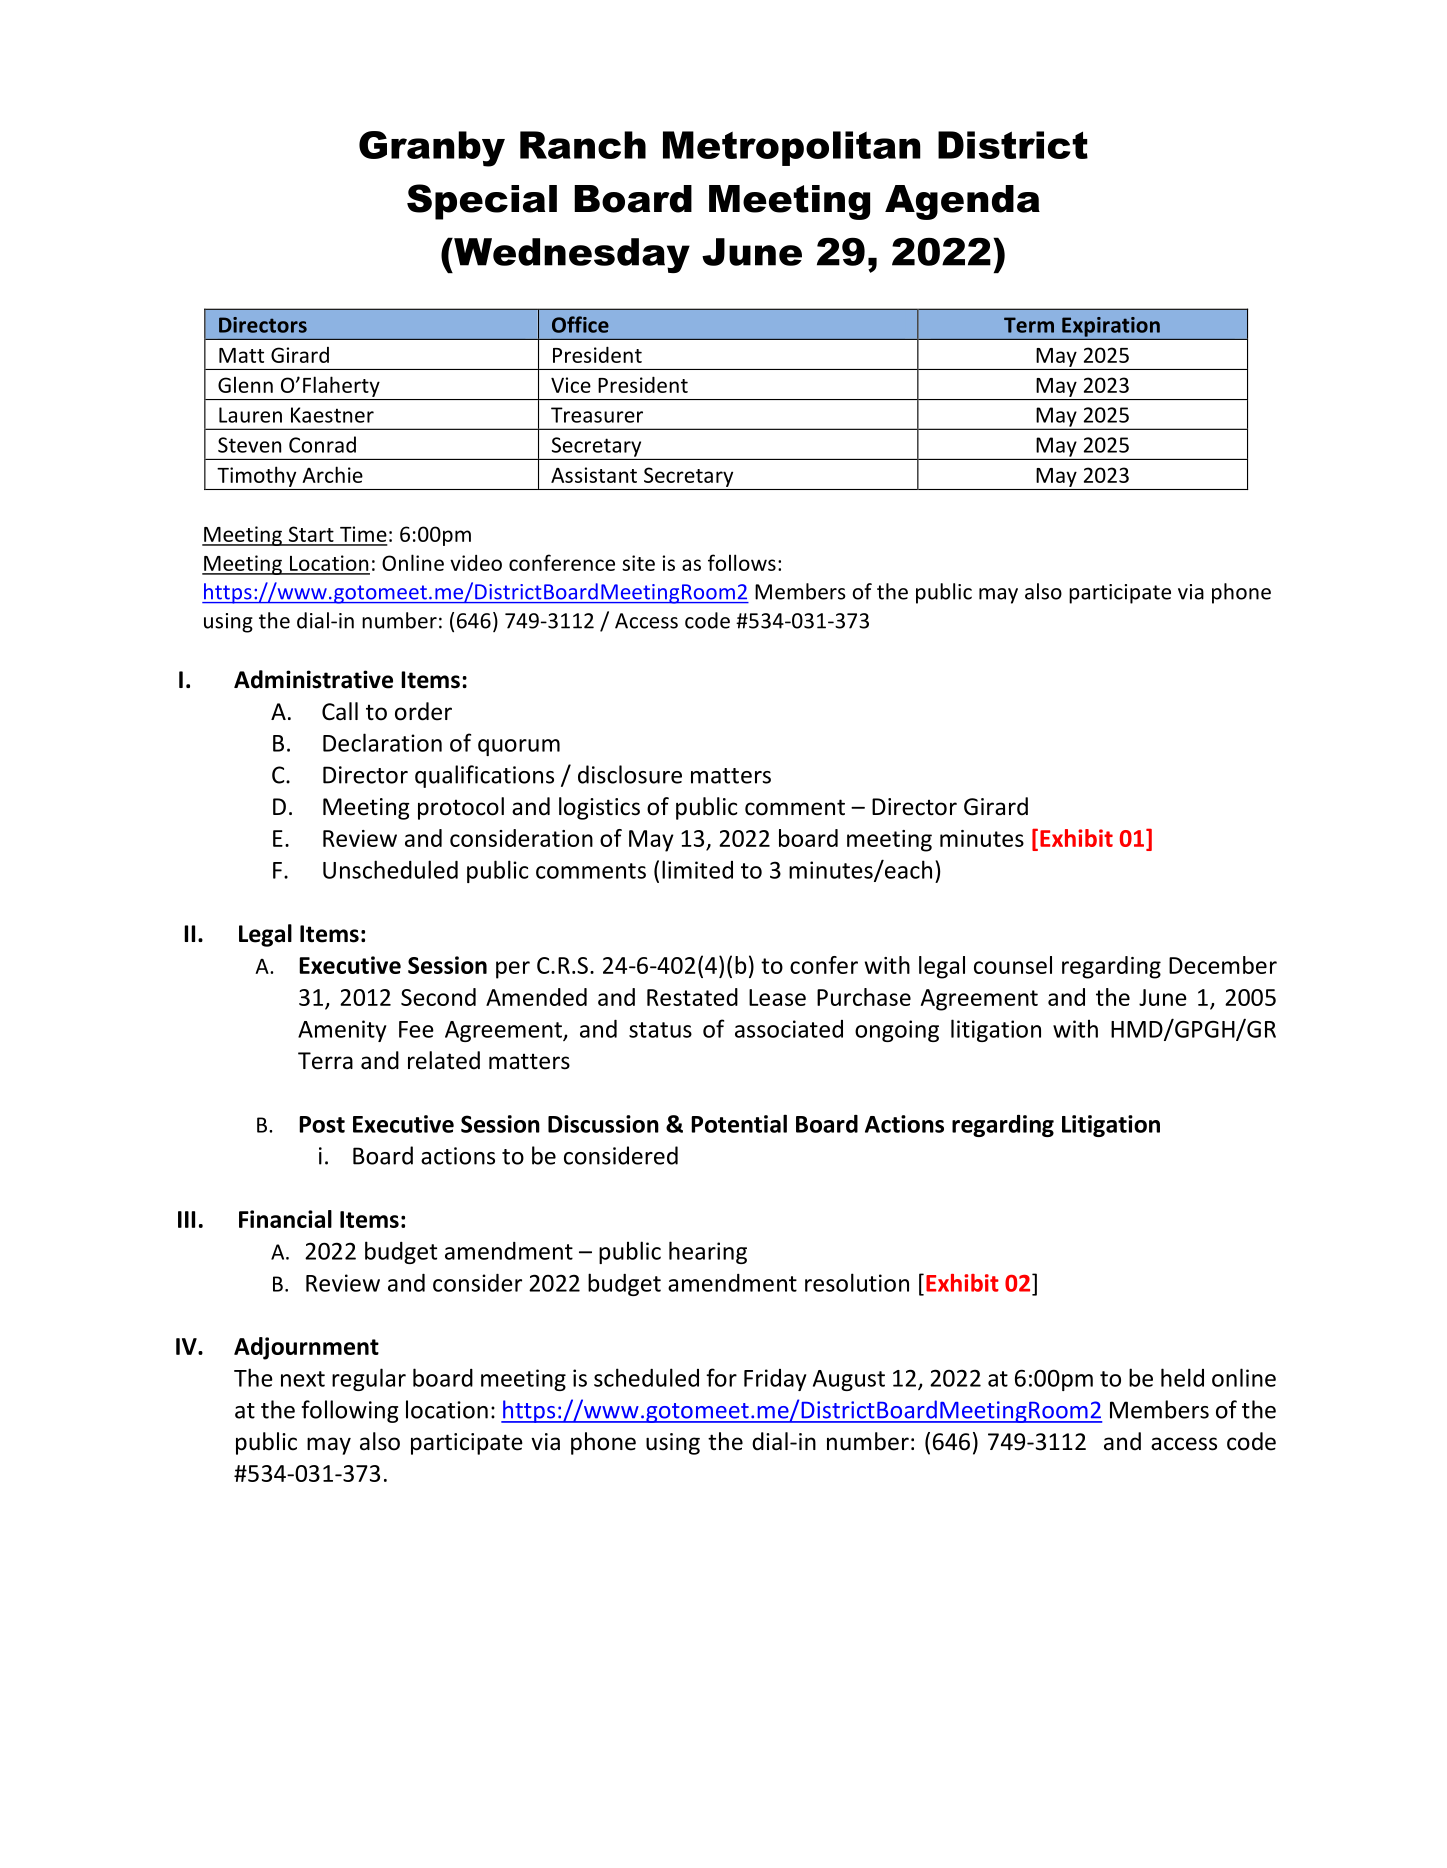 This document has height=1868, width=1447. What do you see at coordinates (792, 148) in the document?
I see `Metropolitan` at bounding box center [792, 148].
